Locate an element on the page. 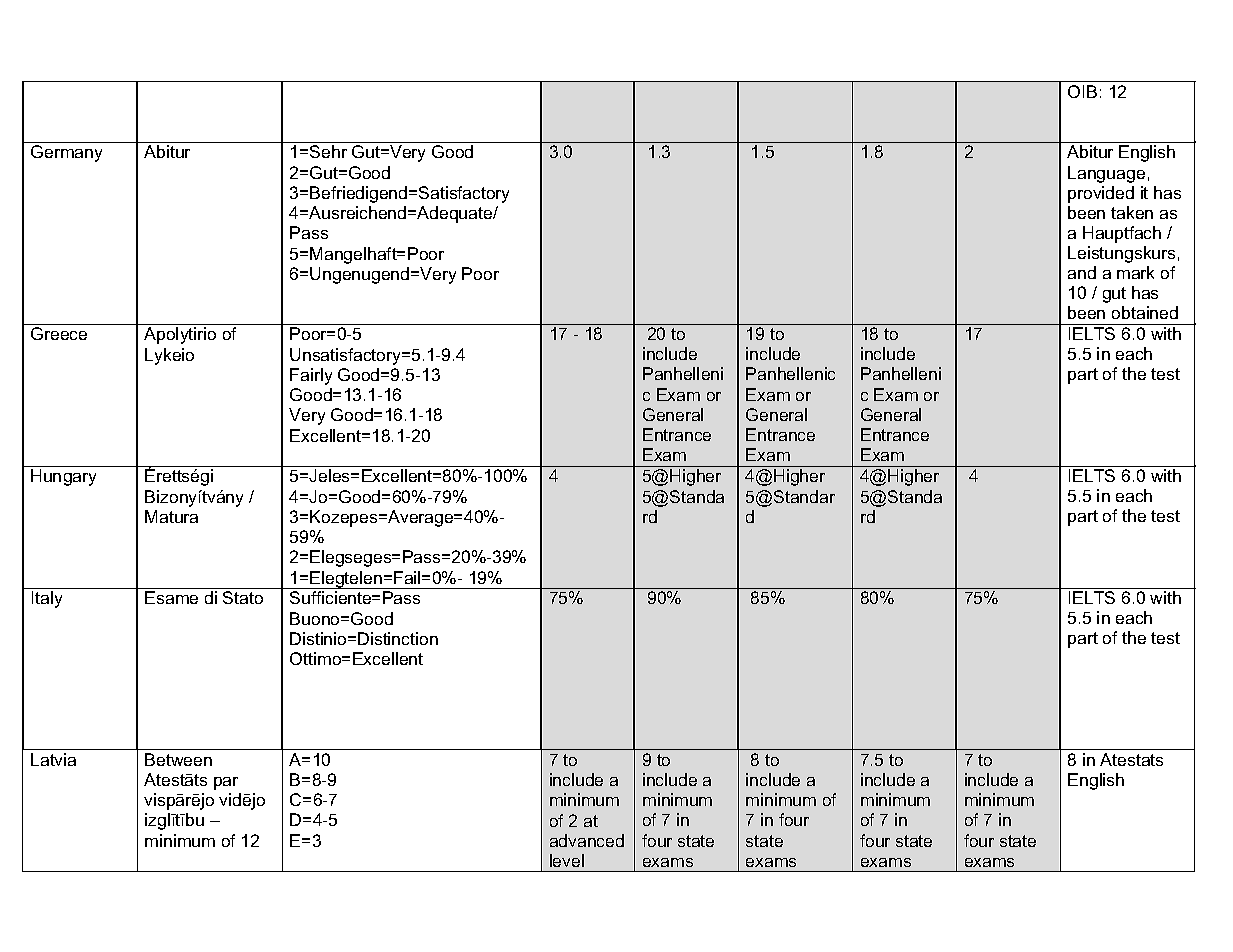  Between is located at coordinates (178, 759).
